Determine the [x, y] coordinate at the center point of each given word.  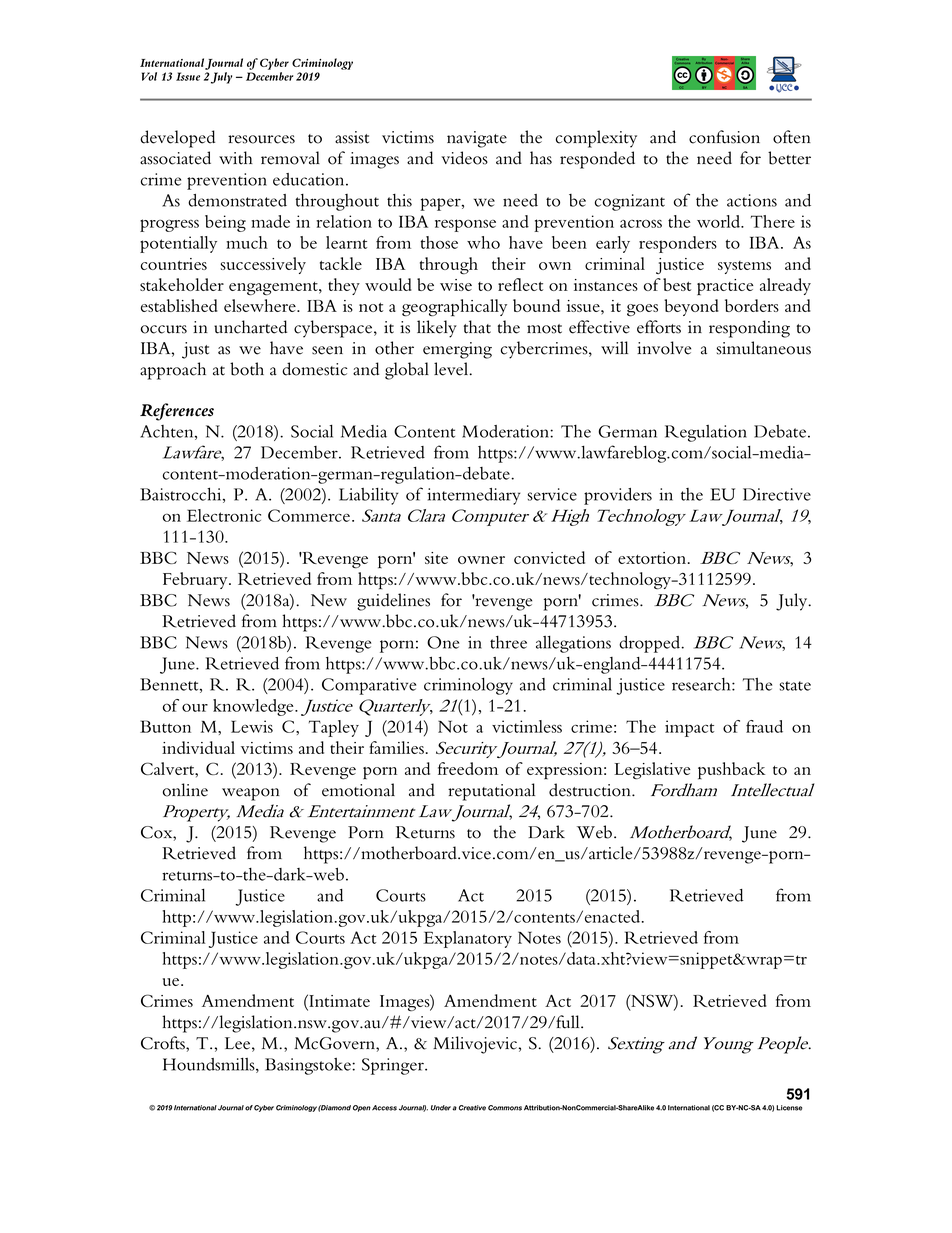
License [789, 1108]
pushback [731, 771]
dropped [651, 644]
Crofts [164, 1043]
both [247, 369]
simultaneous [764, 348]
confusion [724, 137]
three [508, 642]
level [452, 369]
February [196, 580]
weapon [251, 794]
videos [464, 158]
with [236, 158]
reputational [491, 792]
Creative [472, 1108]
